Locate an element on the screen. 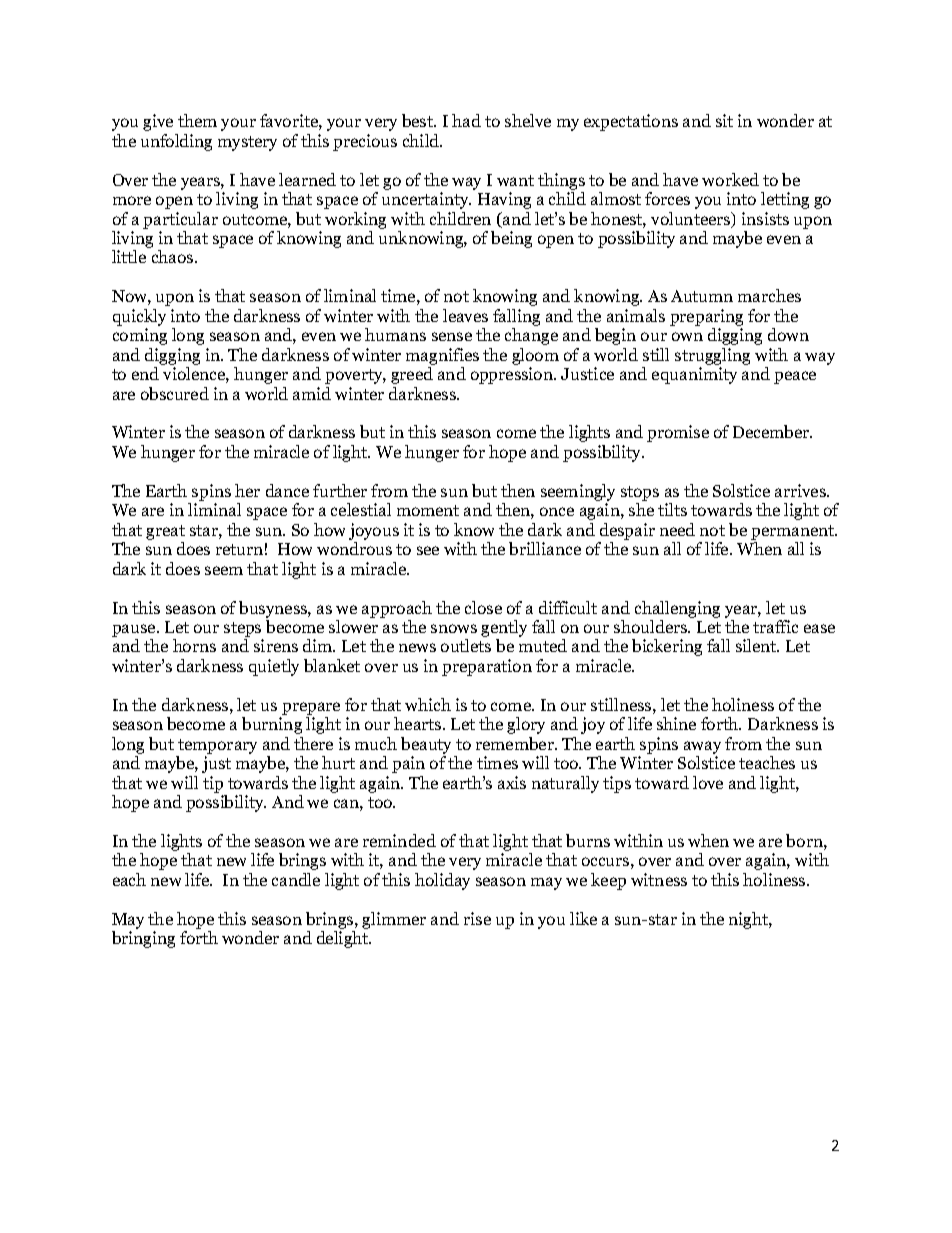 The image size is (952, 1233). unfolding is located at coordinates (176, 142).
